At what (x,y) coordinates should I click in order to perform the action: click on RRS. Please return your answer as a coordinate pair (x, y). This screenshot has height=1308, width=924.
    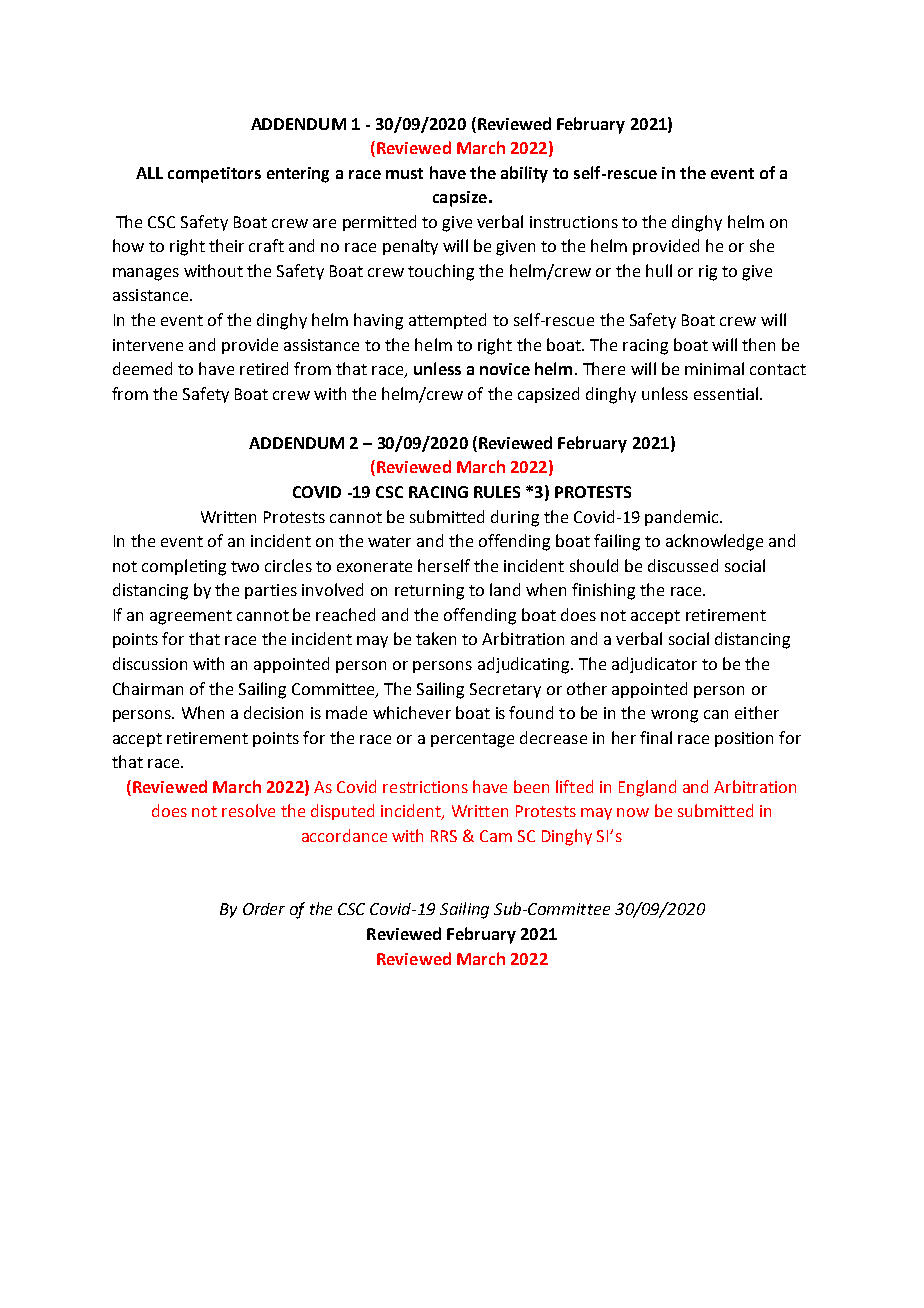
    Looking at the image, I should click on (444, 836).
